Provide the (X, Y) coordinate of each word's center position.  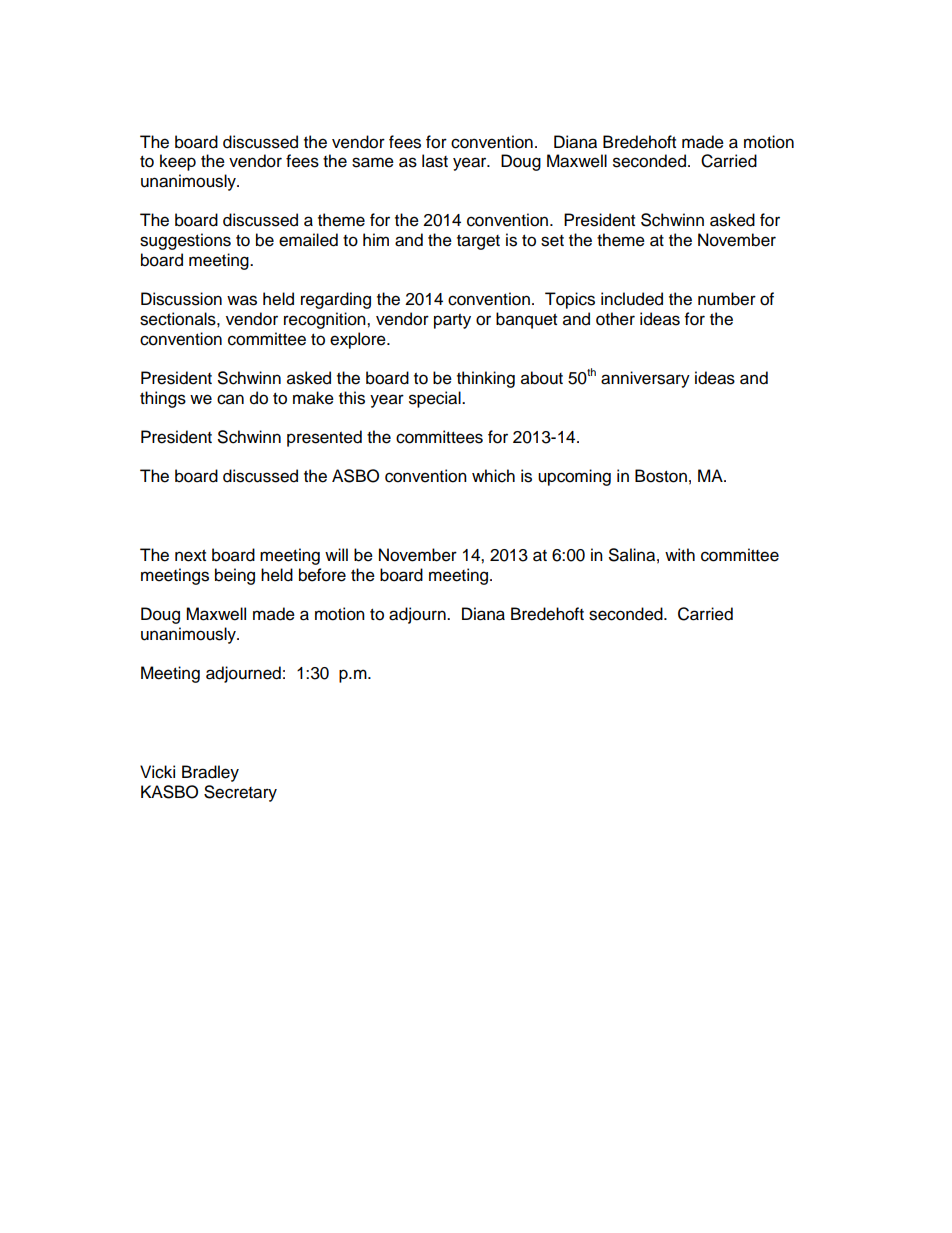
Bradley (210, 773)
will (336, 554)
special (436, 399)
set (552, 241)
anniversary (645, 379)
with (680, 554)
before (322, 575)
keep (178, 162)
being (235, 576)
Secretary (240, 793)
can (230, 399)
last (435, 161)
